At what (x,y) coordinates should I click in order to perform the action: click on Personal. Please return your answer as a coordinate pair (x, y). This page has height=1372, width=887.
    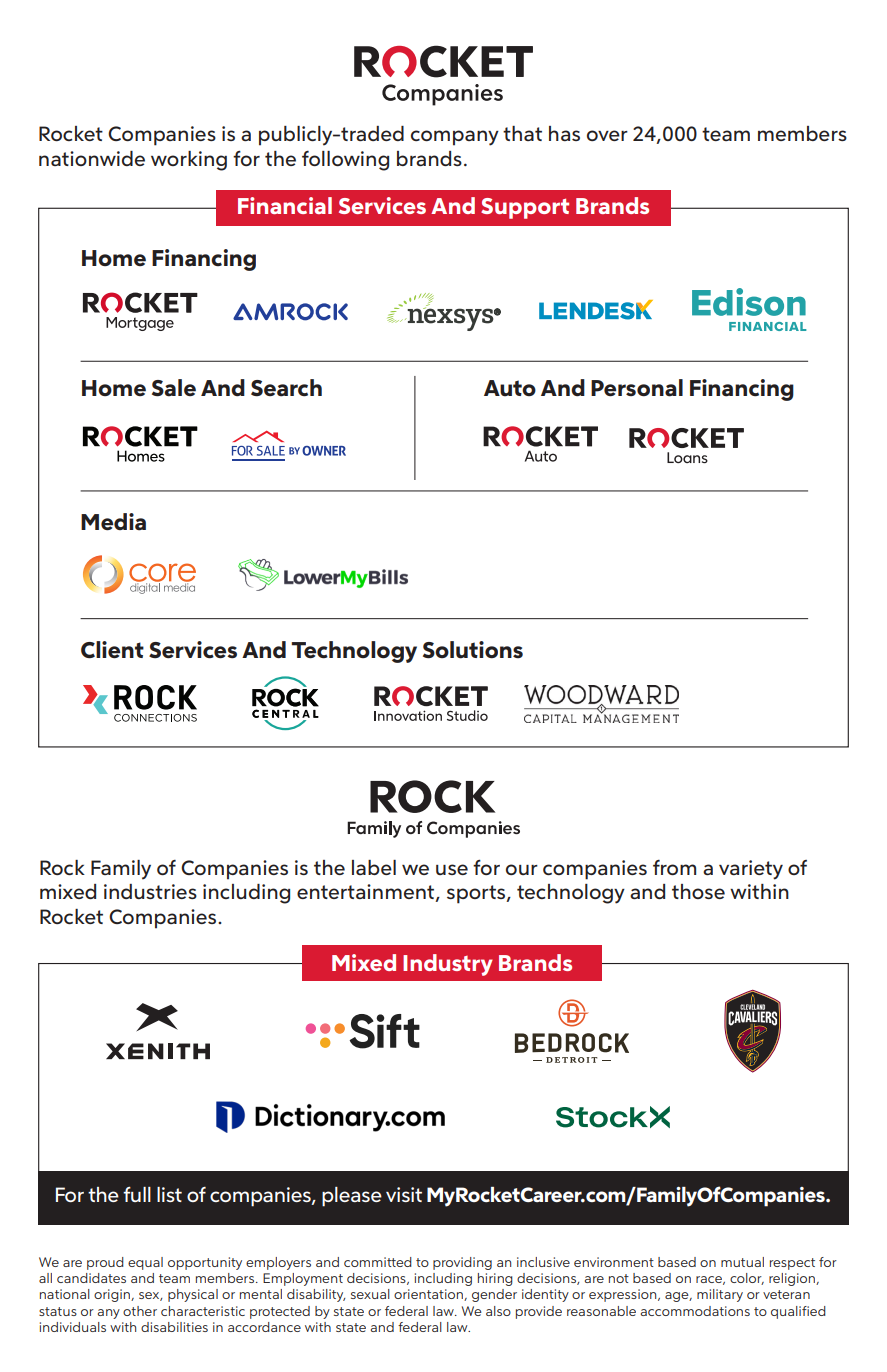
    Looking at the image, I should click on (637, 388).
